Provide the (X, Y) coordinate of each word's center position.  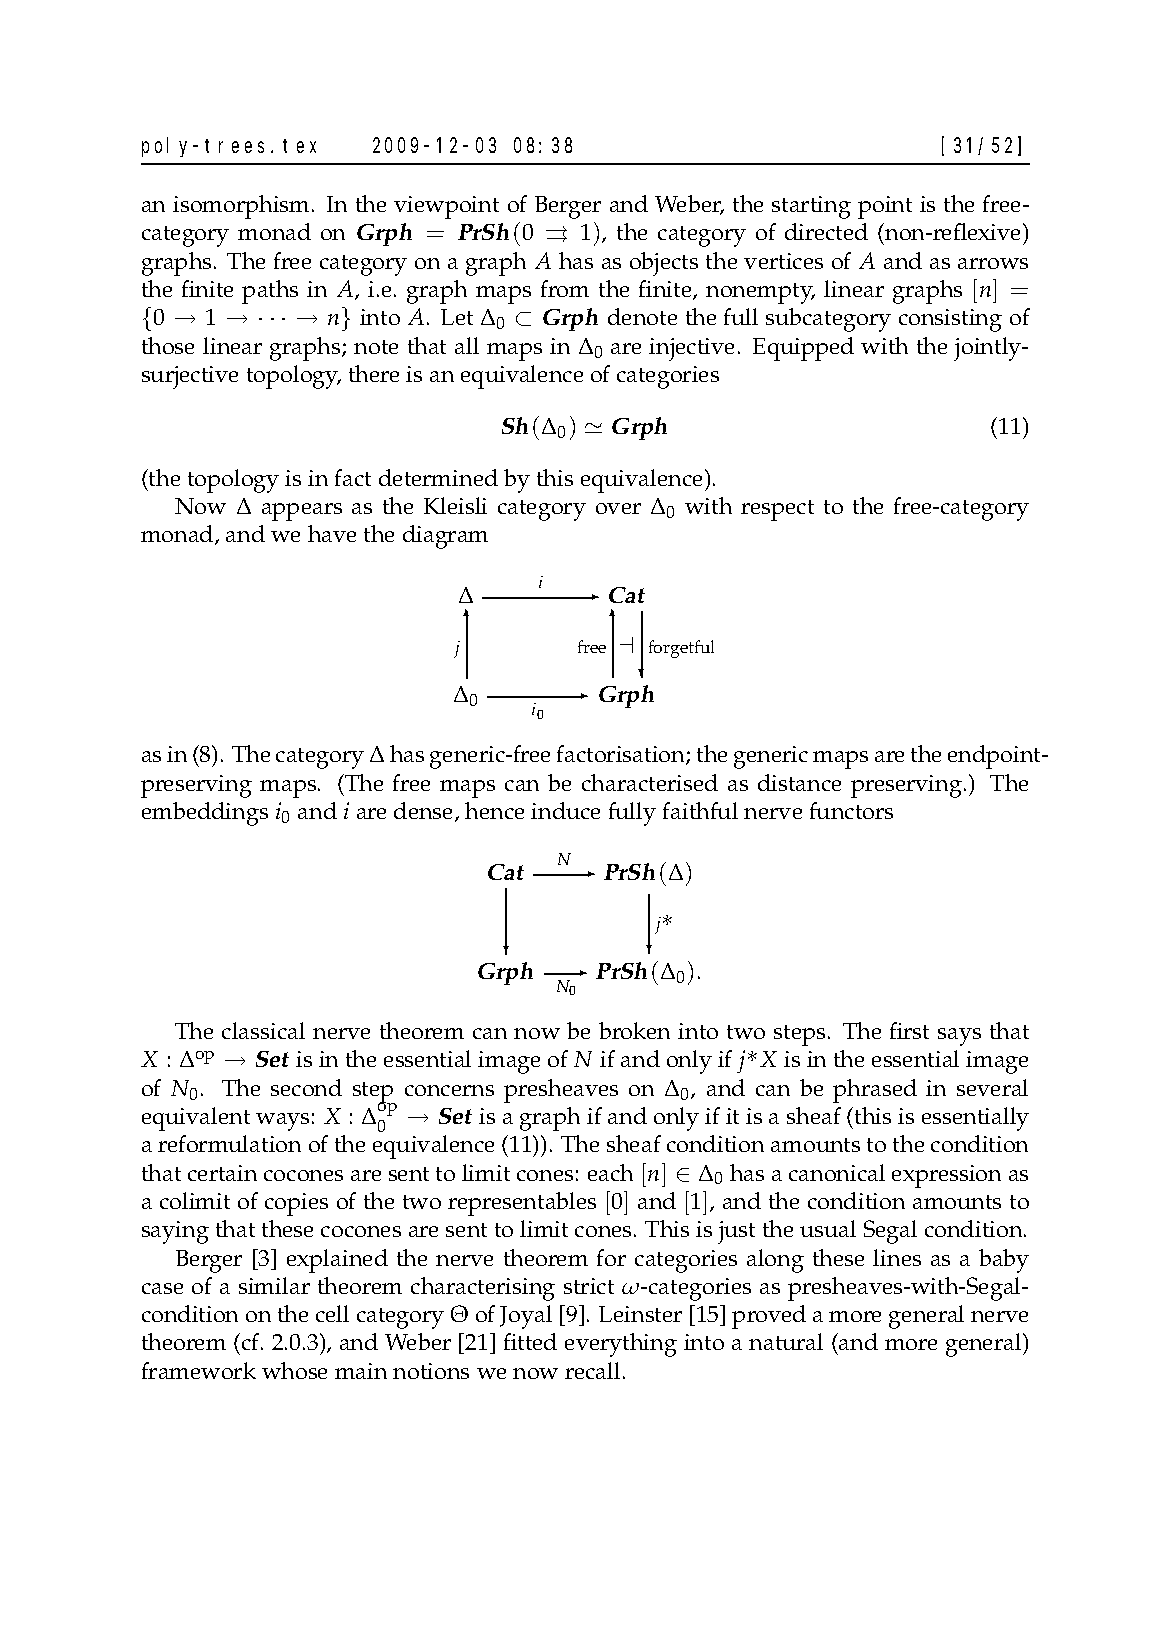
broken (634, 1030)
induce (565, 810)
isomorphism (243, 207)
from (565, 288)
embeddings (205, 814)
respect (777, 510)
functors (851, 810)
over (618, 508)
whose (294, 1370)
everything (621, 1345)
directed (826, 231)
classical (263, 1030)
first (909, 1030)
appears (302, 512)
